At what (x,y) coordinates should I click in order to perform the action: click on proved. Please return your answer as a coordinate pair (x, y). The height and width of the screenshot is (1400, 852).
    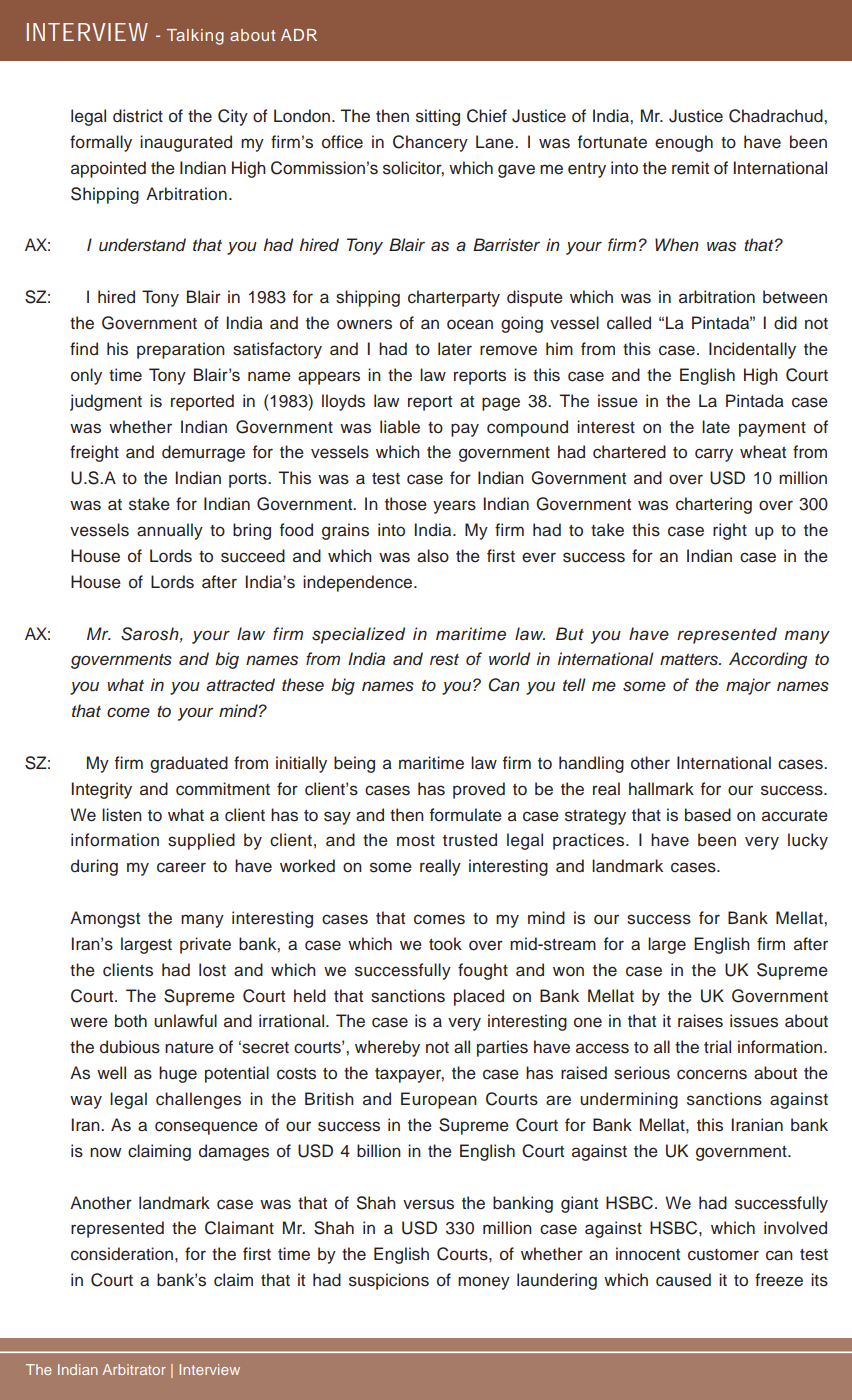
    Looking at the image, I should click on (479, 790).
